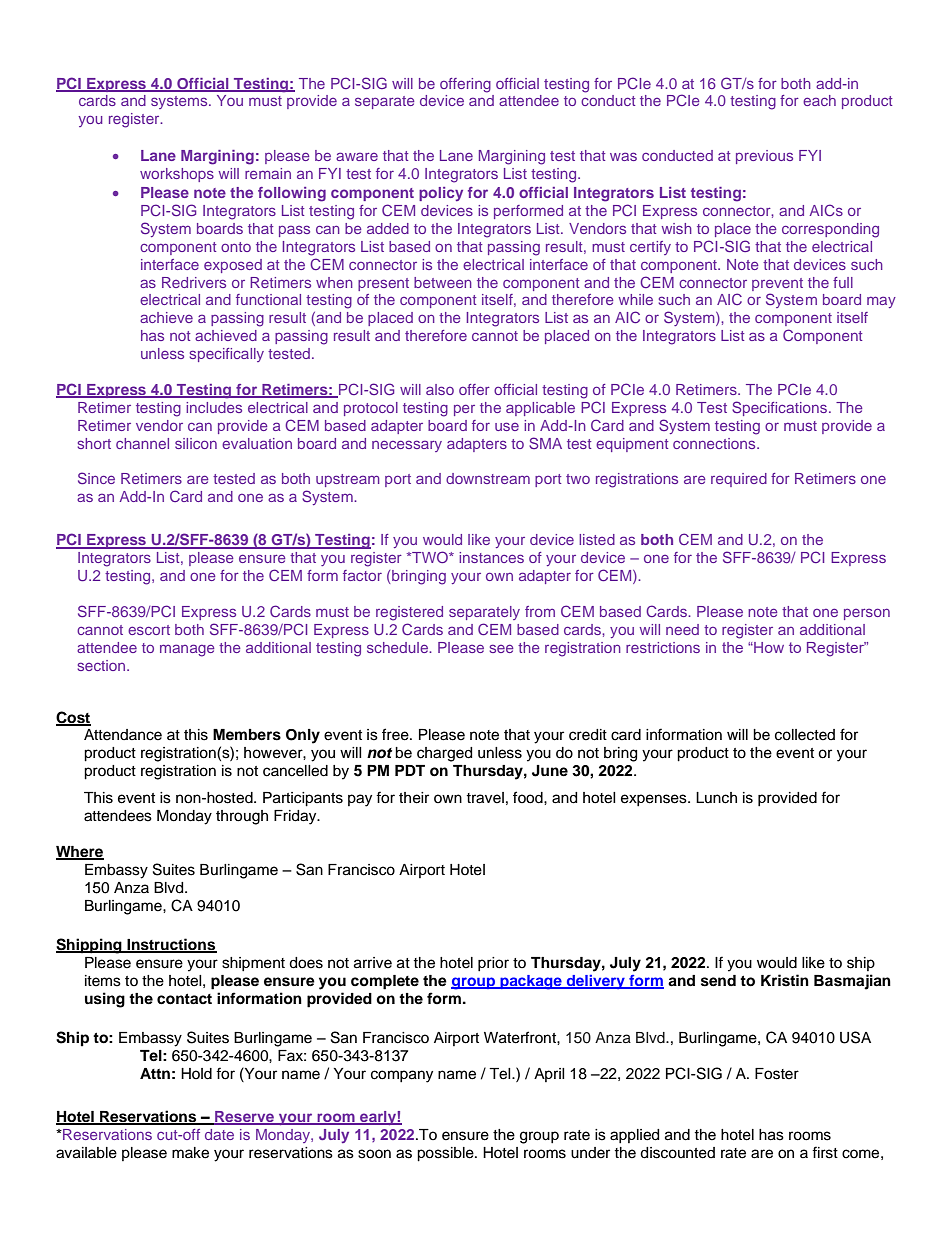 This page has height=1233, width=952. Describe the element at coordinates (196, 443) in the page. I see `silicon` at that location.
